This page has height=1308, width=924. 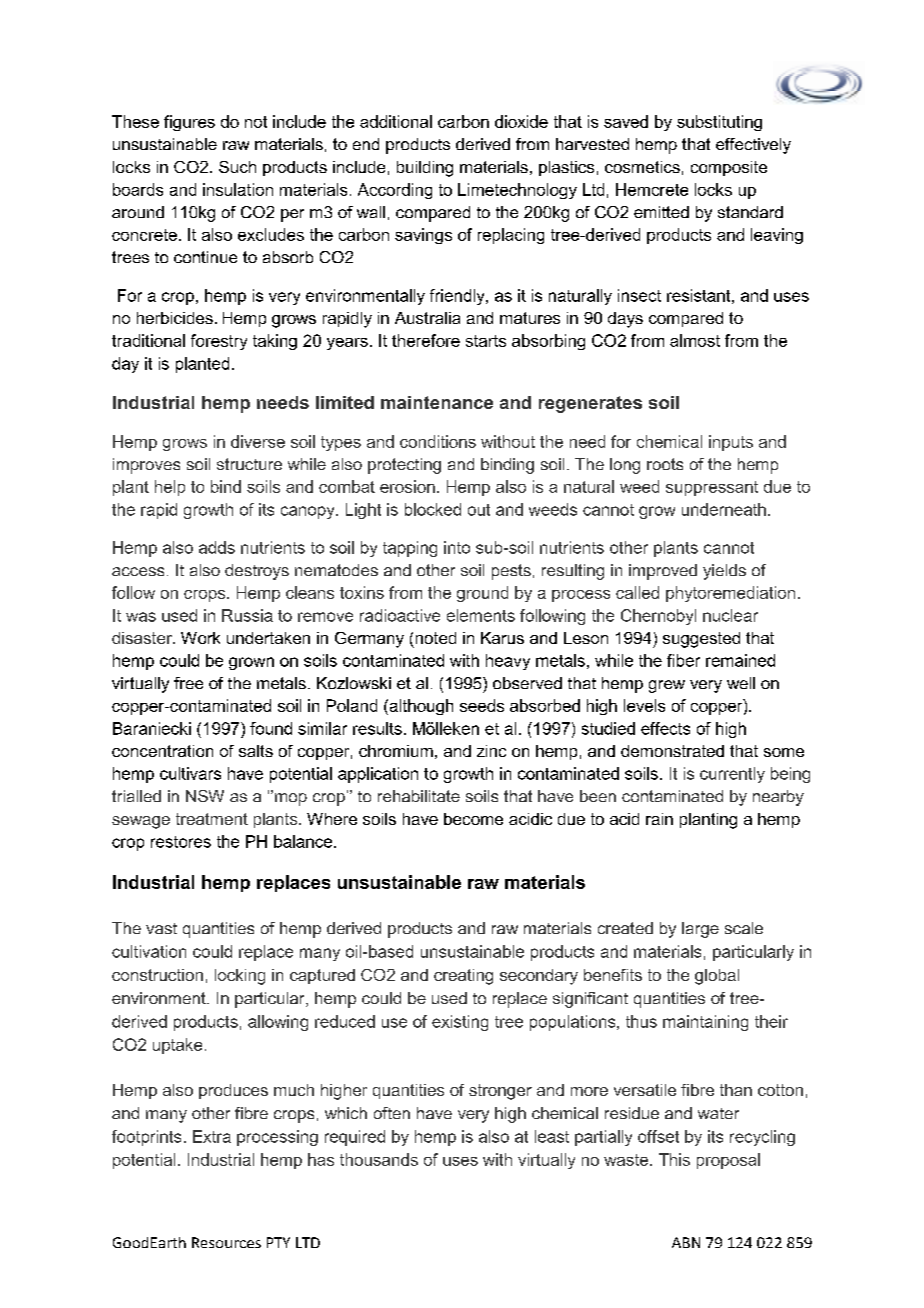 I want to click on Resources, so click(x=226, y=1242).
